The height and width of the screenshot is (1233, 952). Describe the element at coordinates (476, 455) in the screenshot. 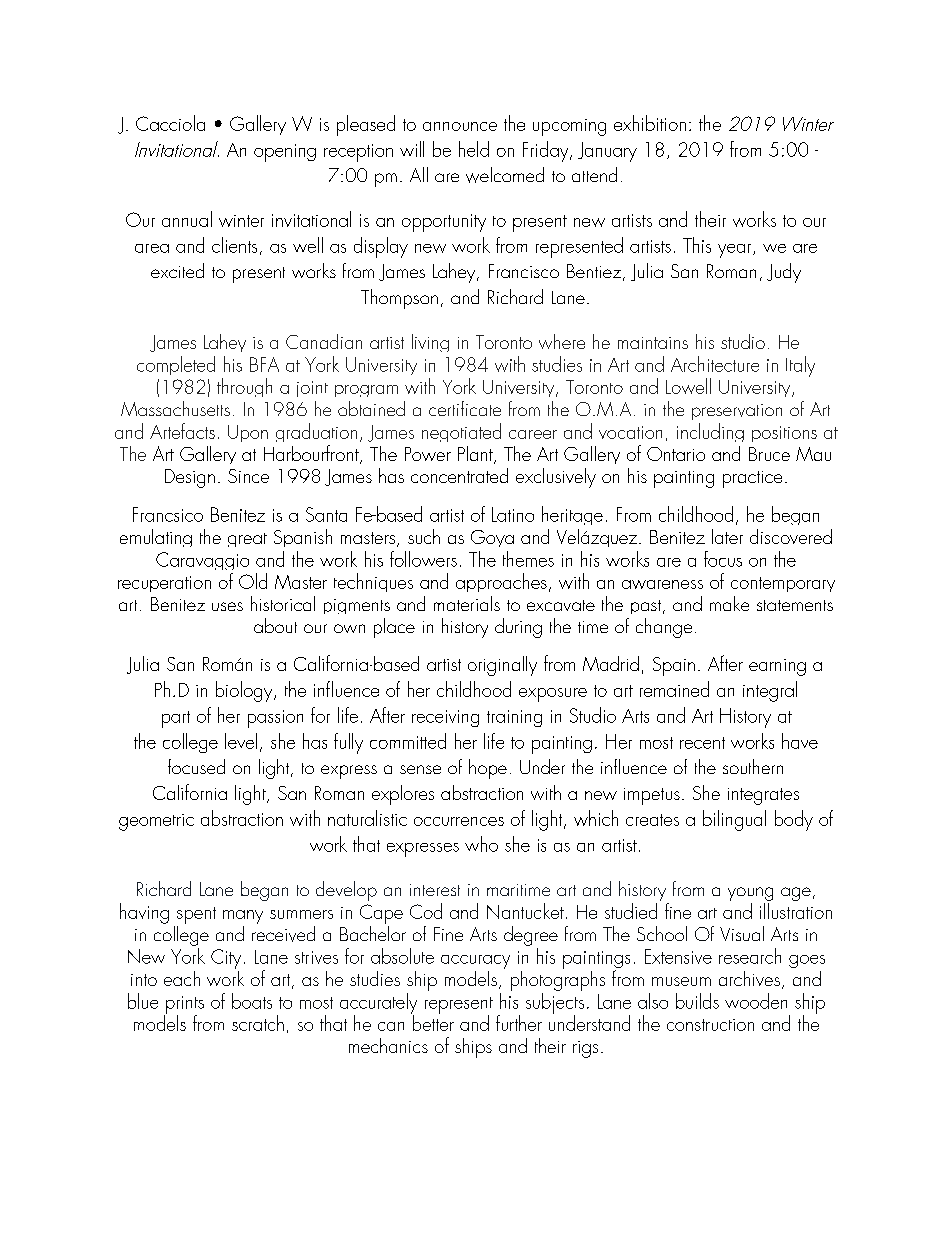

I see `Plant` at that location.
